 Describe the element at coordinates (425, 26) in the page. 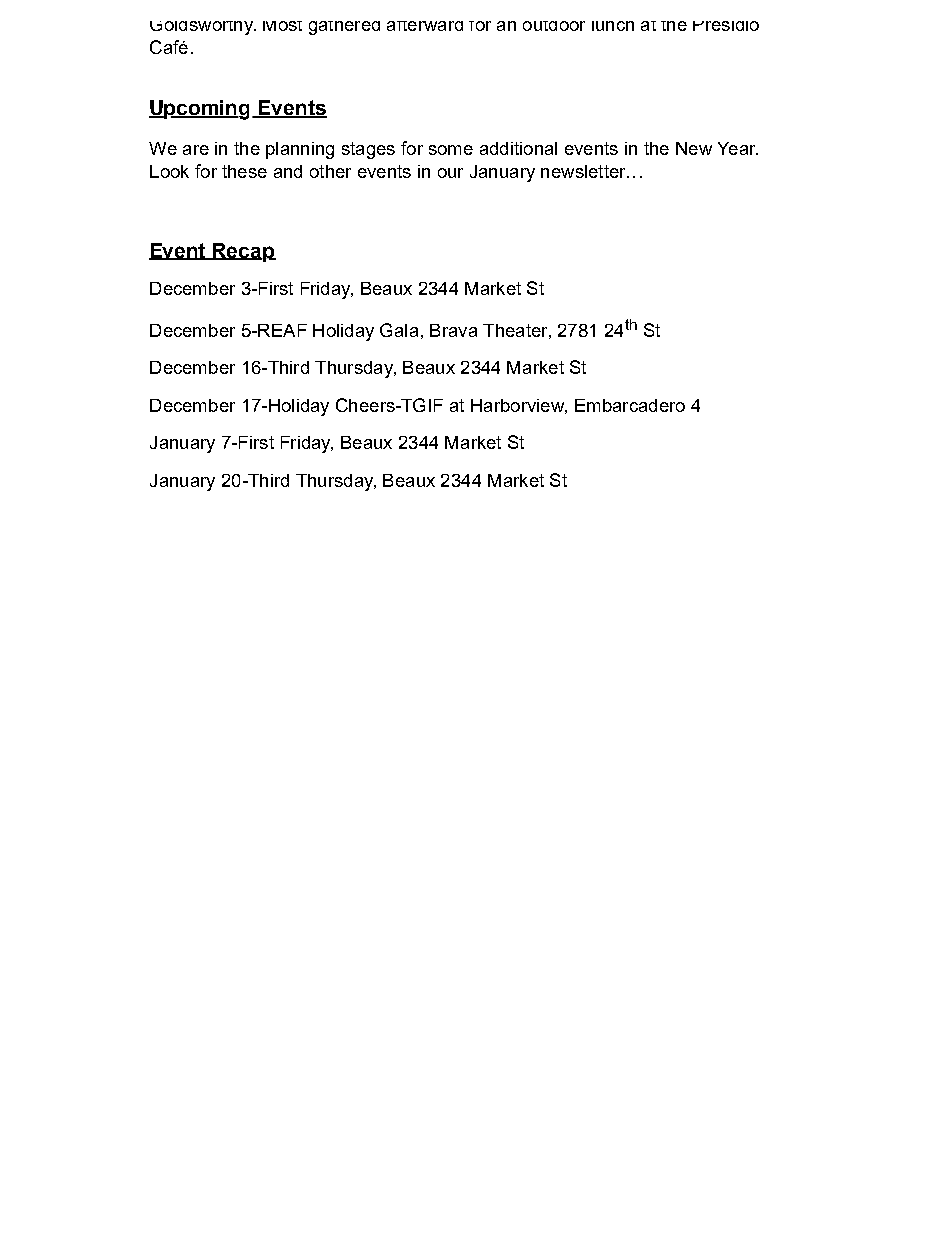

I see `afterward` at that location.
